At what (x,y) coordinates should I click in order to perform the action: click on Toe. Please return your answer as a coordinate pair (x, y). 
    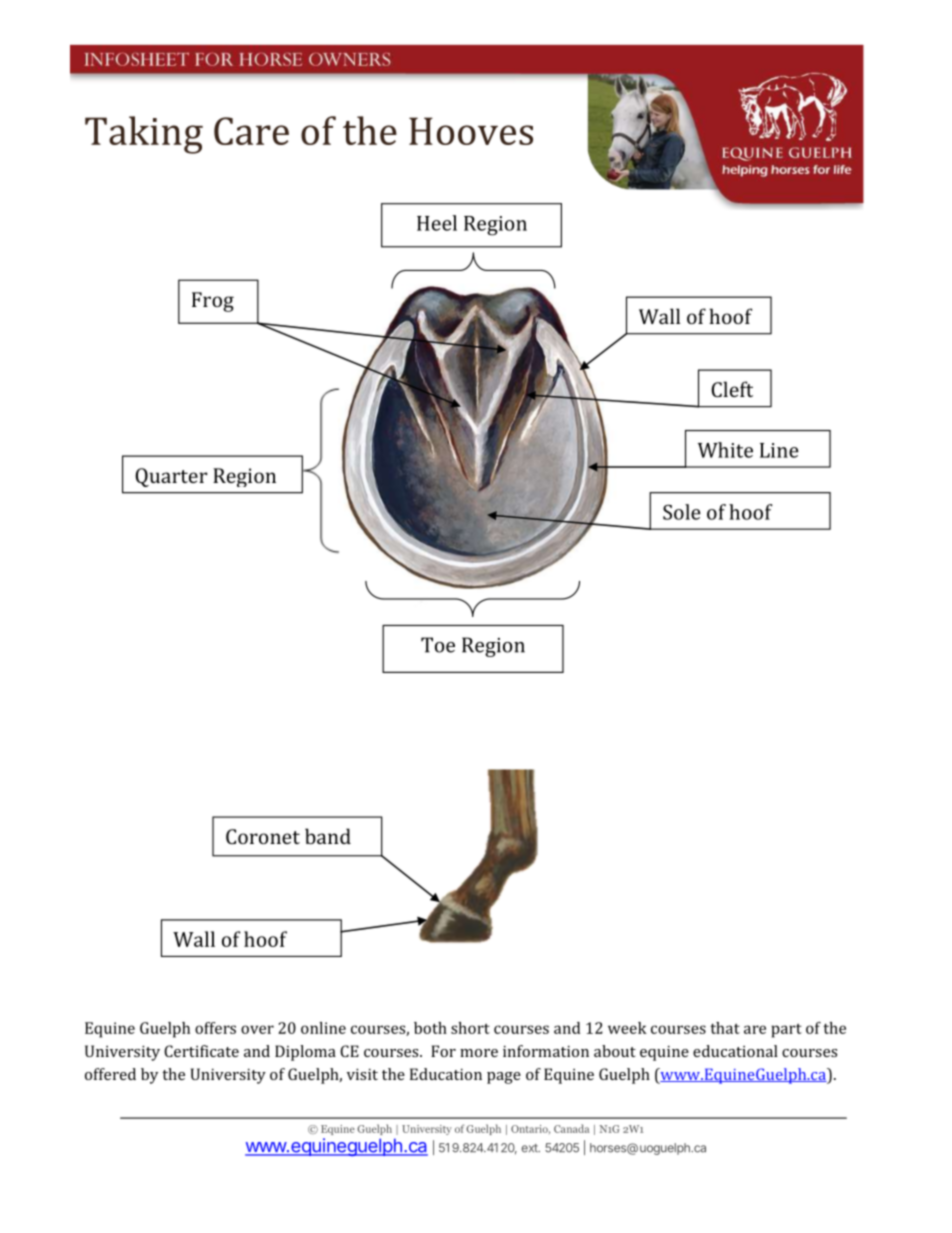
    Looking at the image, I should click on (438, 645).
